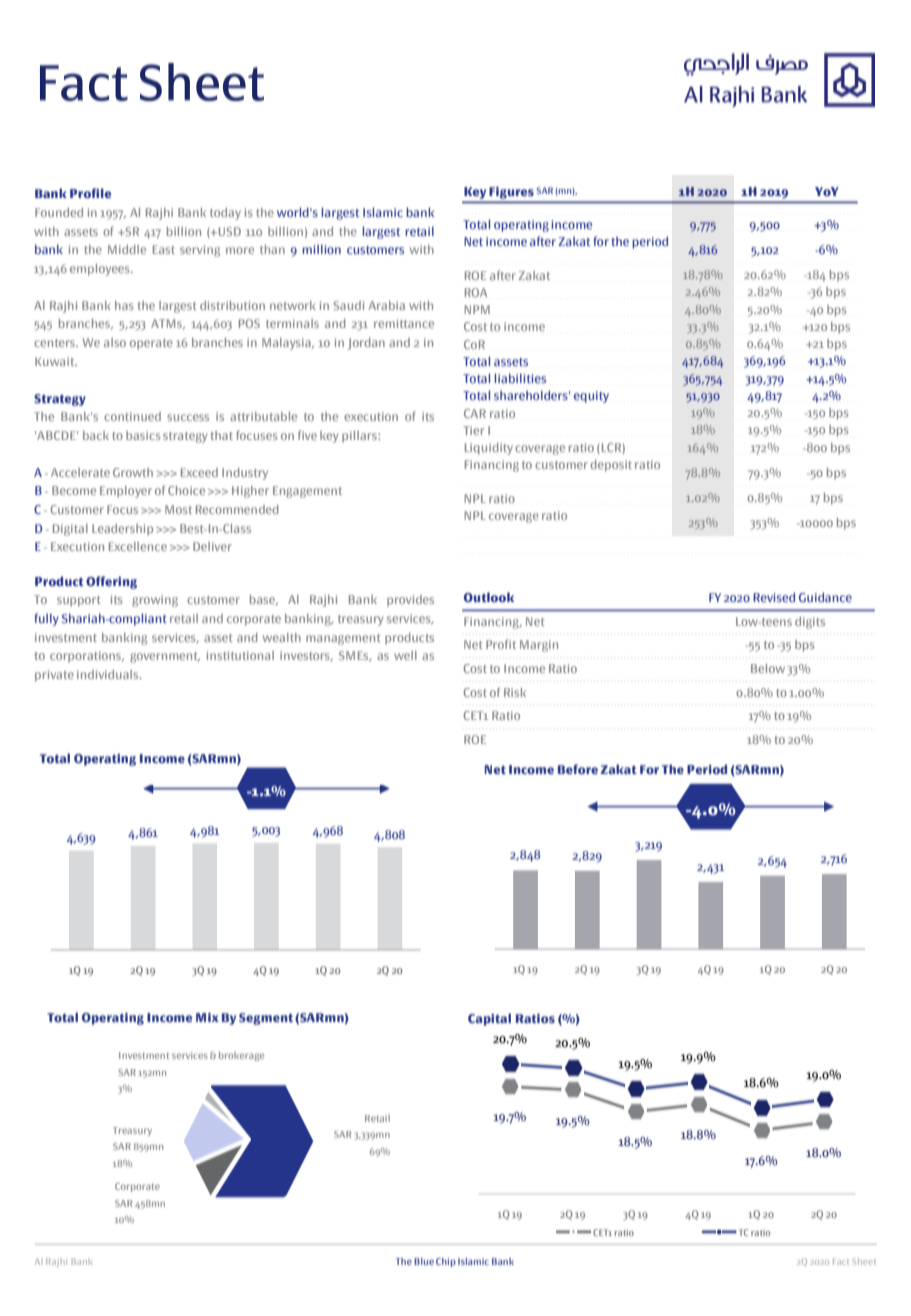 The image size is (911, 1316). I want to click on Risk, so click(515, 692).
